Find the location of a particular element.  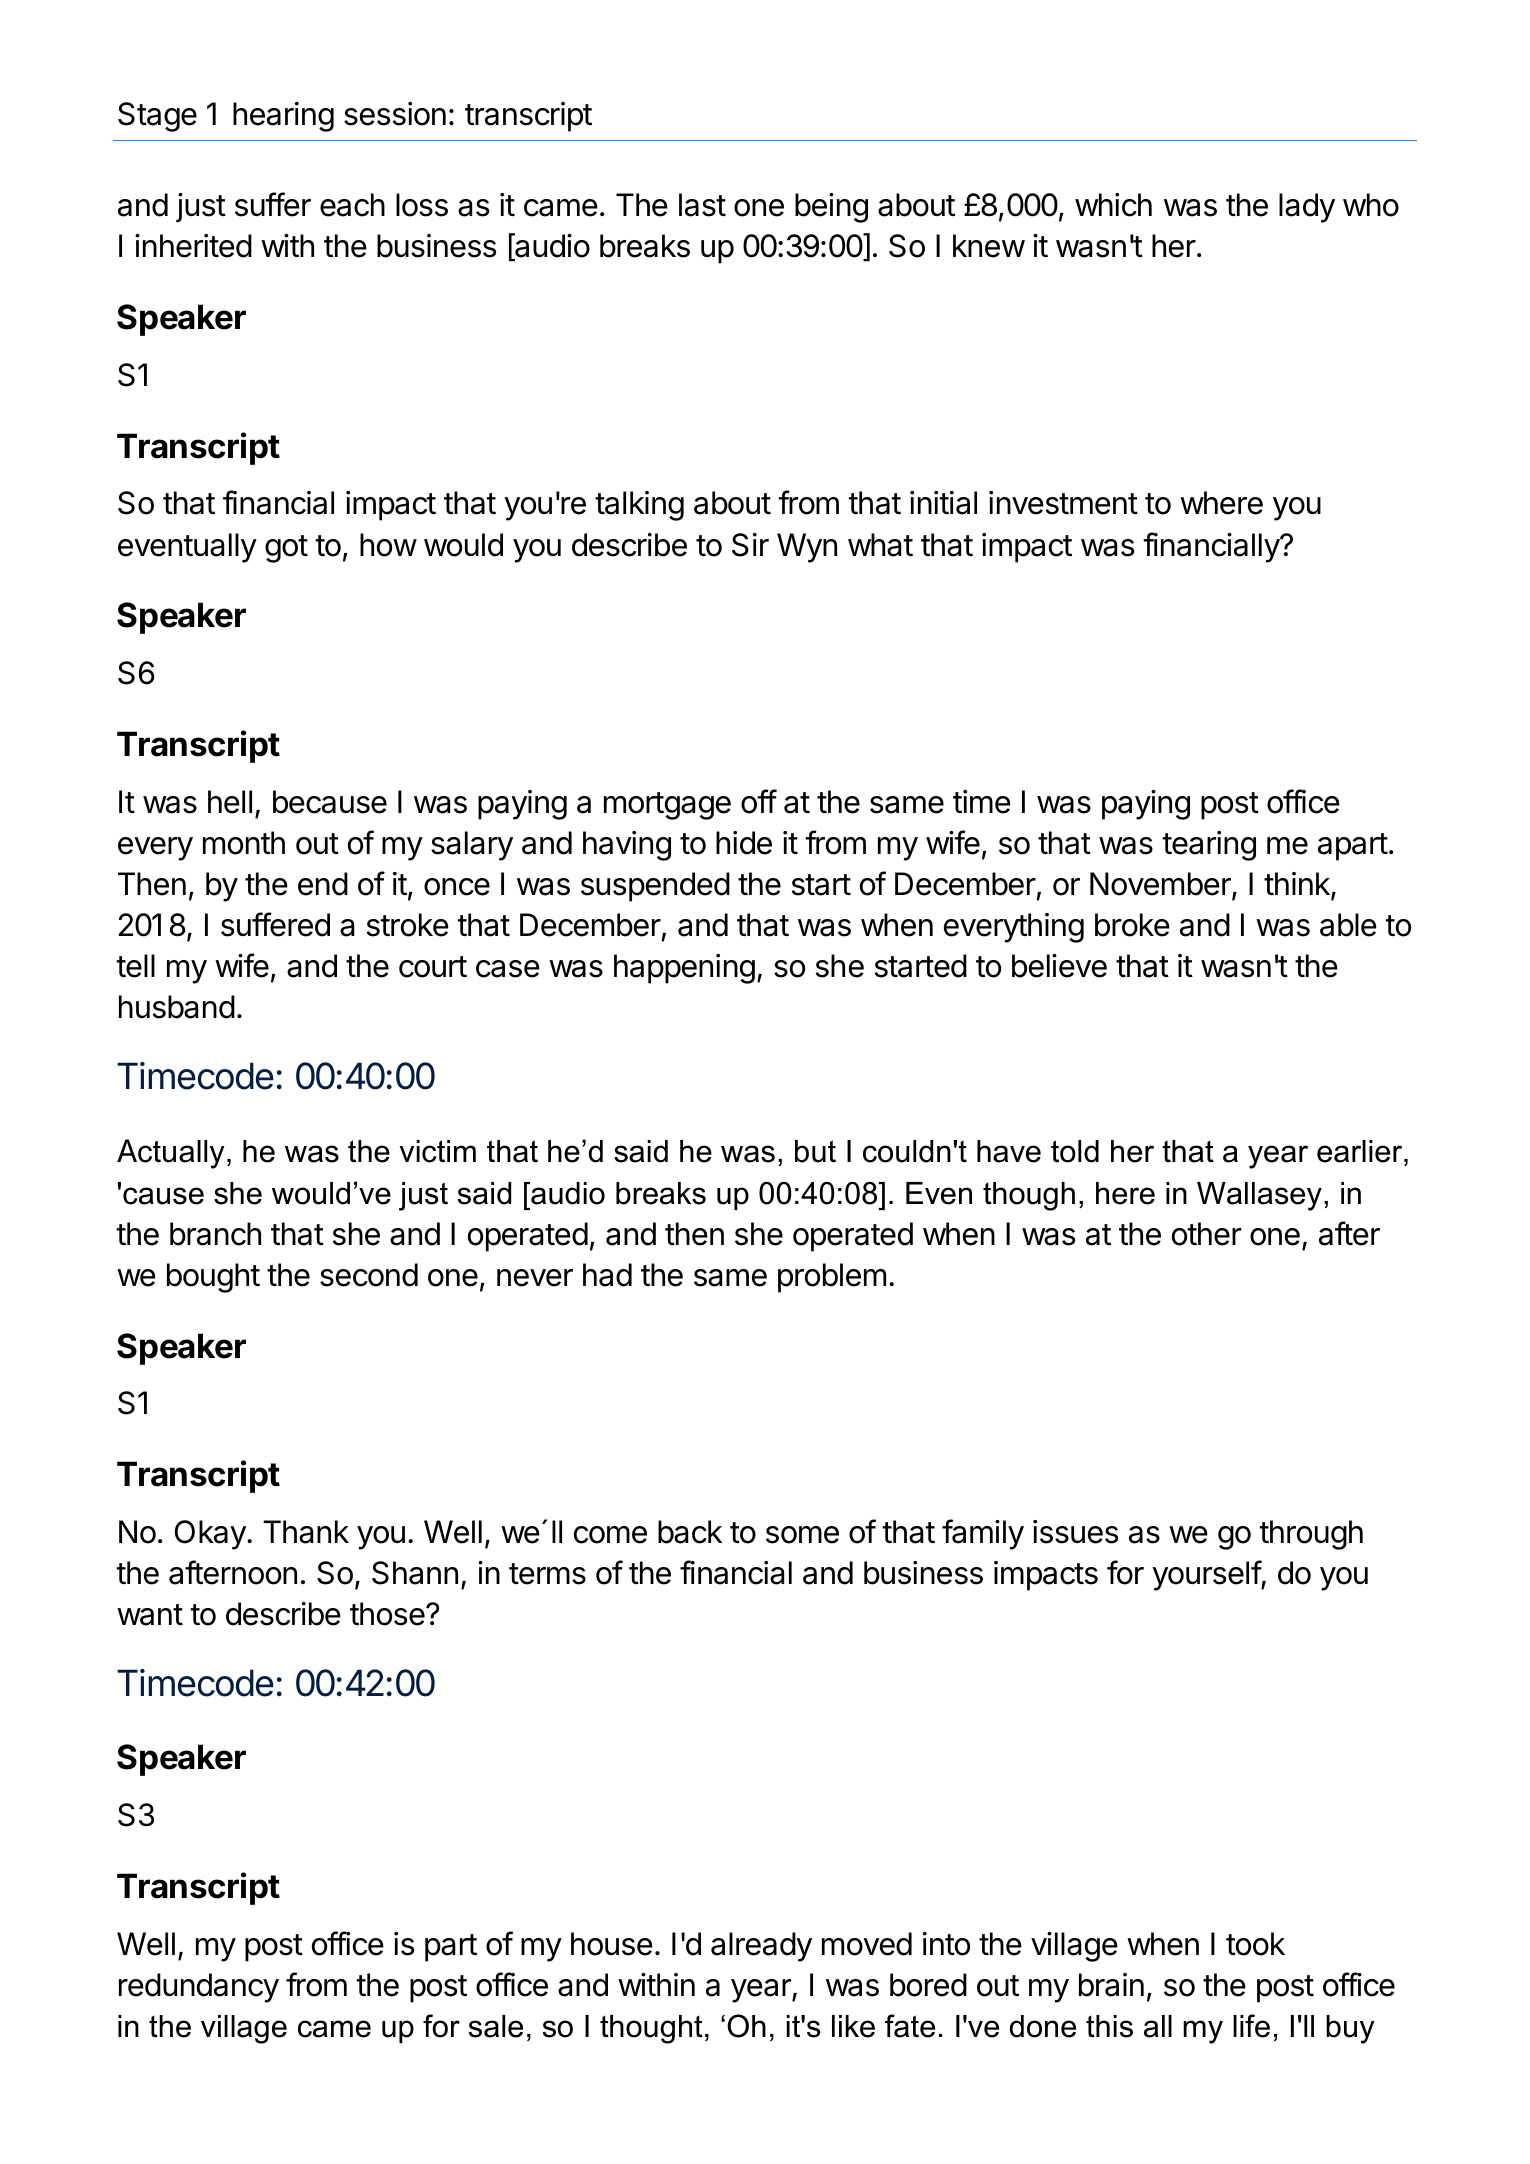

those is located at coordinates (387, 1614).
